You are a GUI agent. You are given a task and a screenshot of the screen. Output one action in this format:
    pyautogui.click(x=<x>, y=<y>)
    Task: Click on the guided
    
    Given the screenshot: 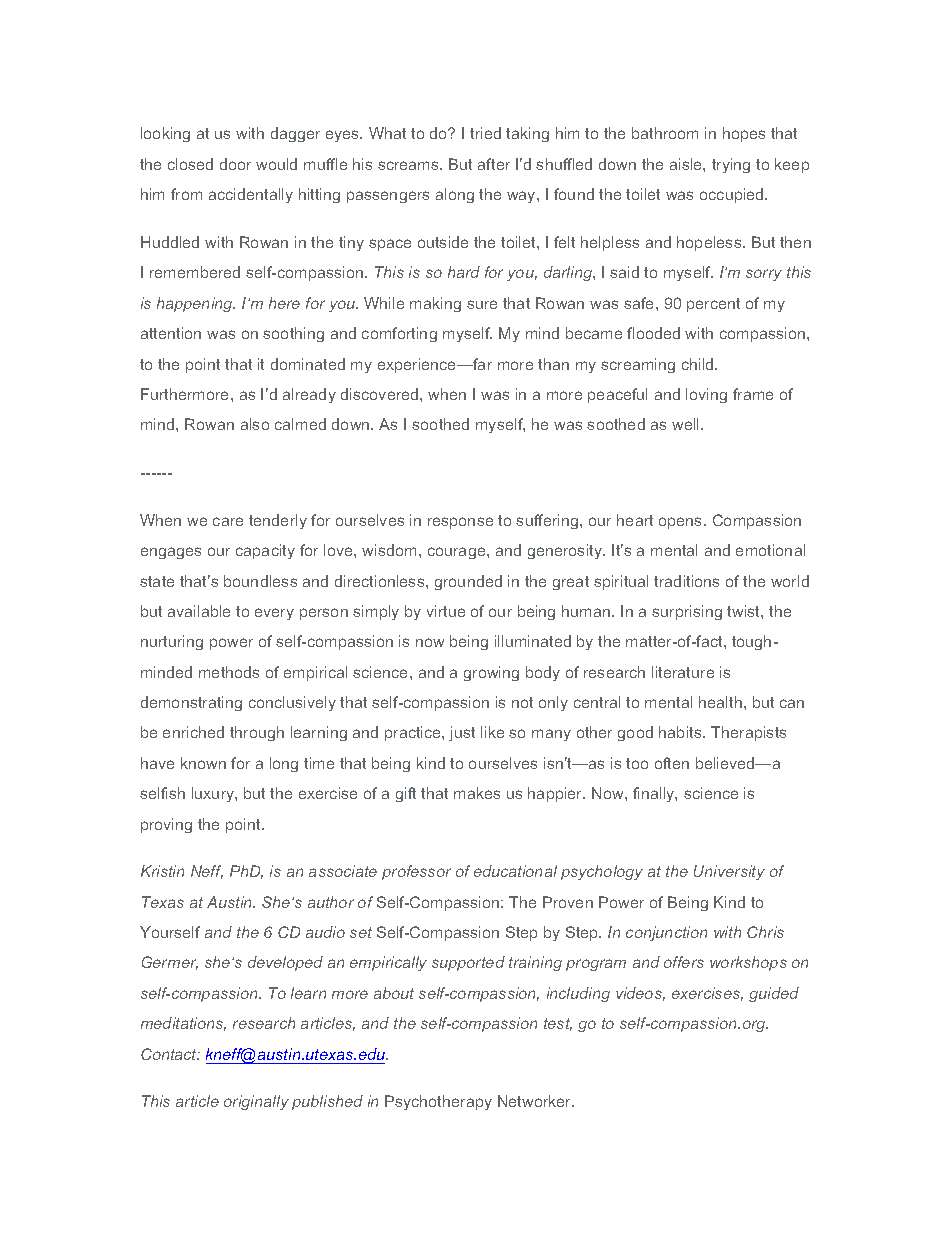 What is the action you would take?
    pyautogui.click(x=774, y=994)
